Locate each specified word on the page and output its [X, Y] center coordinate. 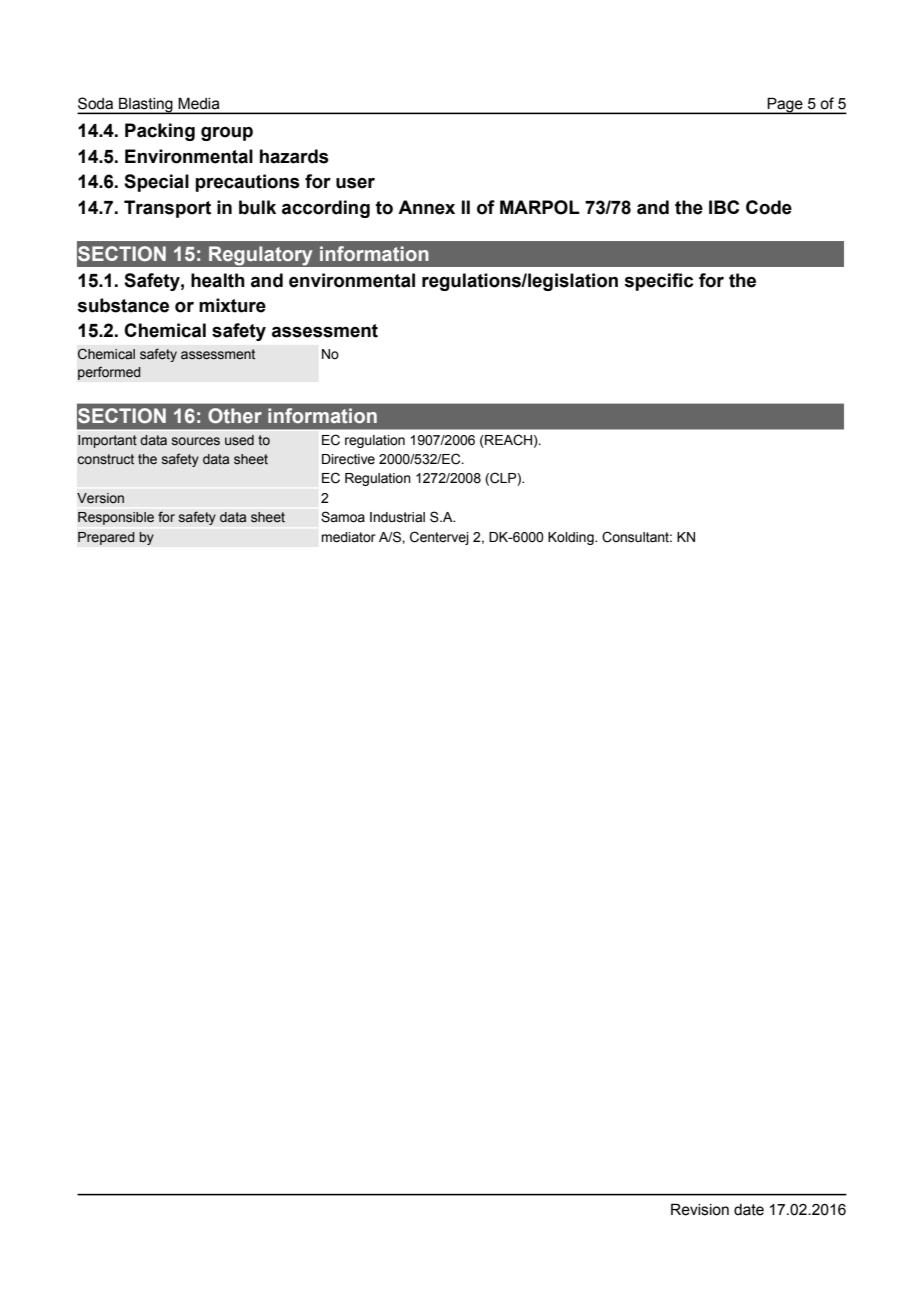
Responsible [116, 518]
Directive [348, 459]
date [749, 1210]
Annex [426, 207]
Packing [160, 132]
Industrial [397, 517]
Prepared [106, 538]
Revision [700, 1209]
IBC [724, 207]
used [239, 440]
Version [100, 498]
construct [105, 459]
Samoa [343, 517]
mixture [232, 305]
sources [196, 441]
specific [658, 282]
